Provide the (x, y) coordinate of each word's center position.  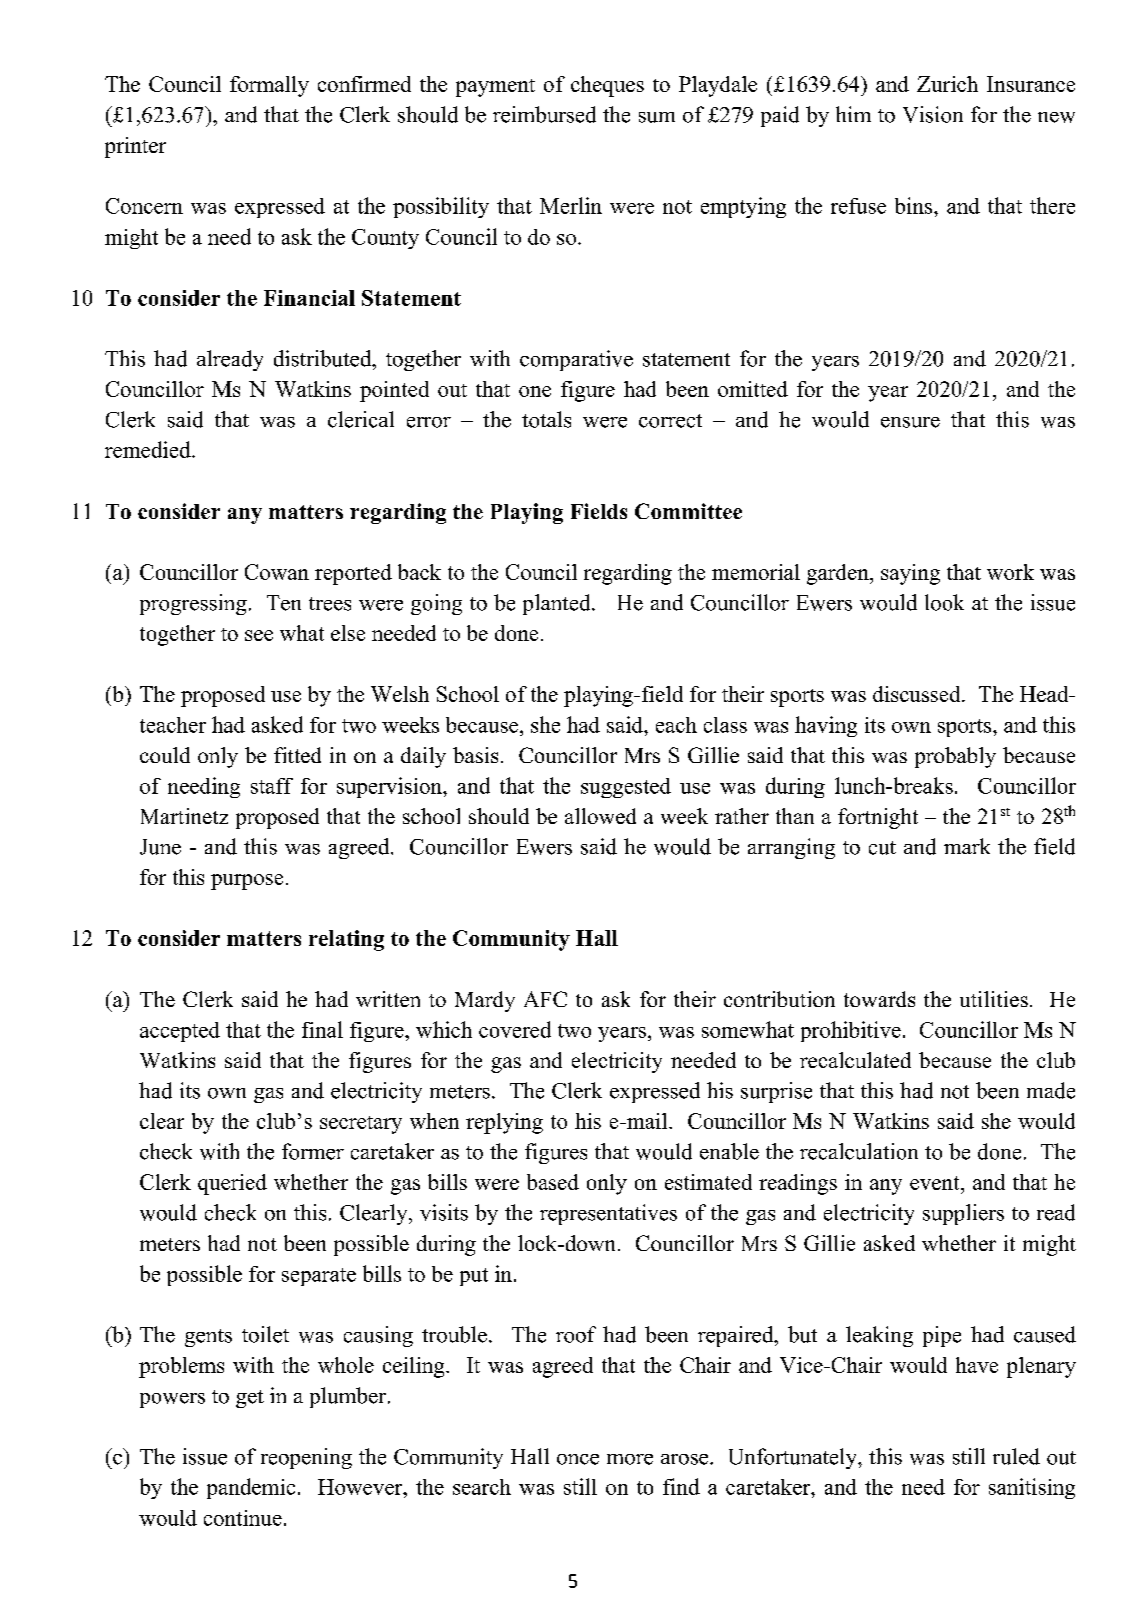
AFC (545, 999)
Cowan (277, 572)
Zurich (947, 84)
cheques (607, 86)
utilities (994, 999)
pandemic (251, 1488)
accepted (180, 1032)
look (944, 602)
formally (269, 86)
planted (558, 604)
